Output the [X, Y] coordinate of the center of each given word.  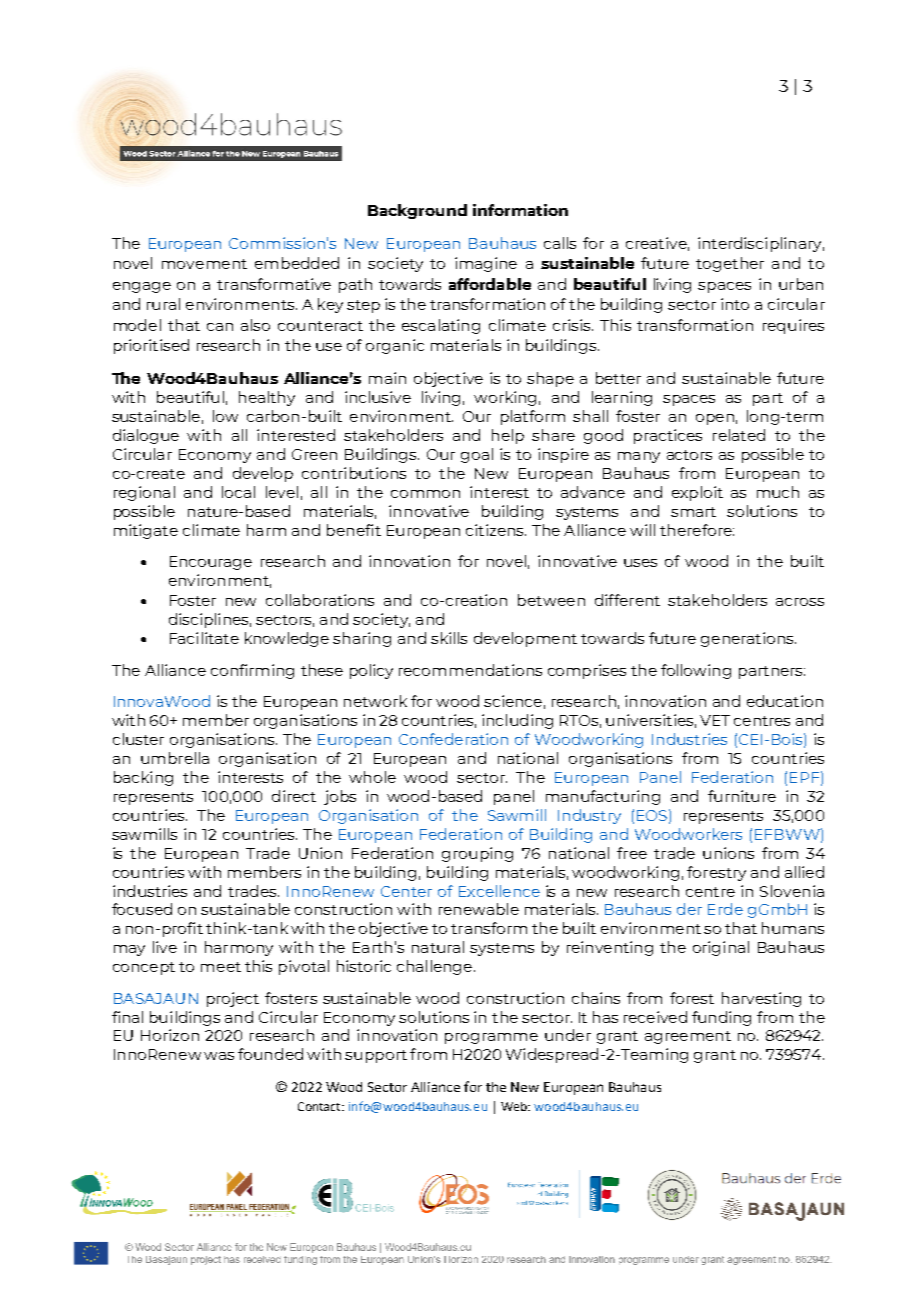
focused [142, 909]
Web [515, 1106]
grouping [477, 854]
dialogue [146, 436]
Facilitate [204, 638]
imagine [486, 264]
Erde [725, 909]
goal [477, 455]
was [219, 1056]
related [739, 435]
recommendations [470, 670]
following [696, 671]
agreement [688, 1037]
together [730, 264]
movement [204, 264]
